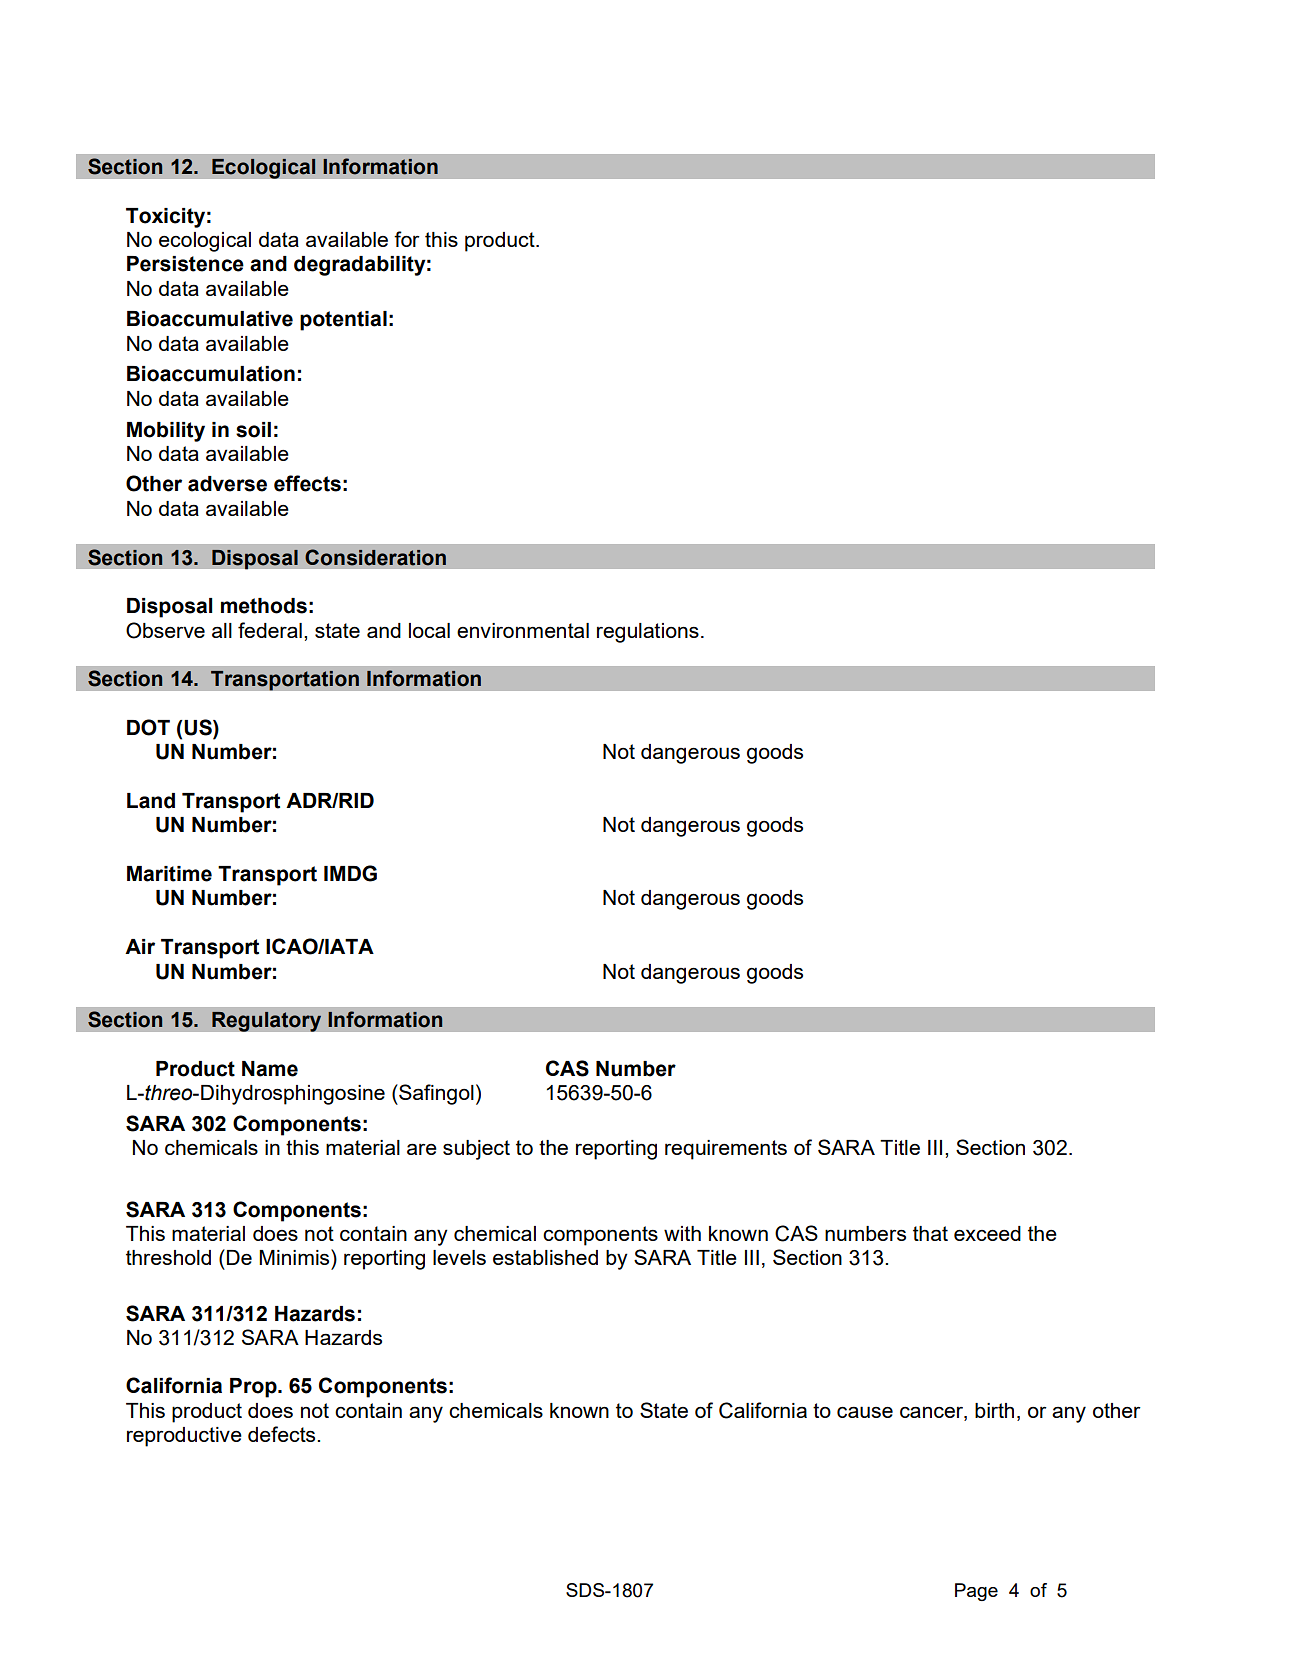 This image has height=1677, width=1296. I want to click on Name, so click(270, 1069).
